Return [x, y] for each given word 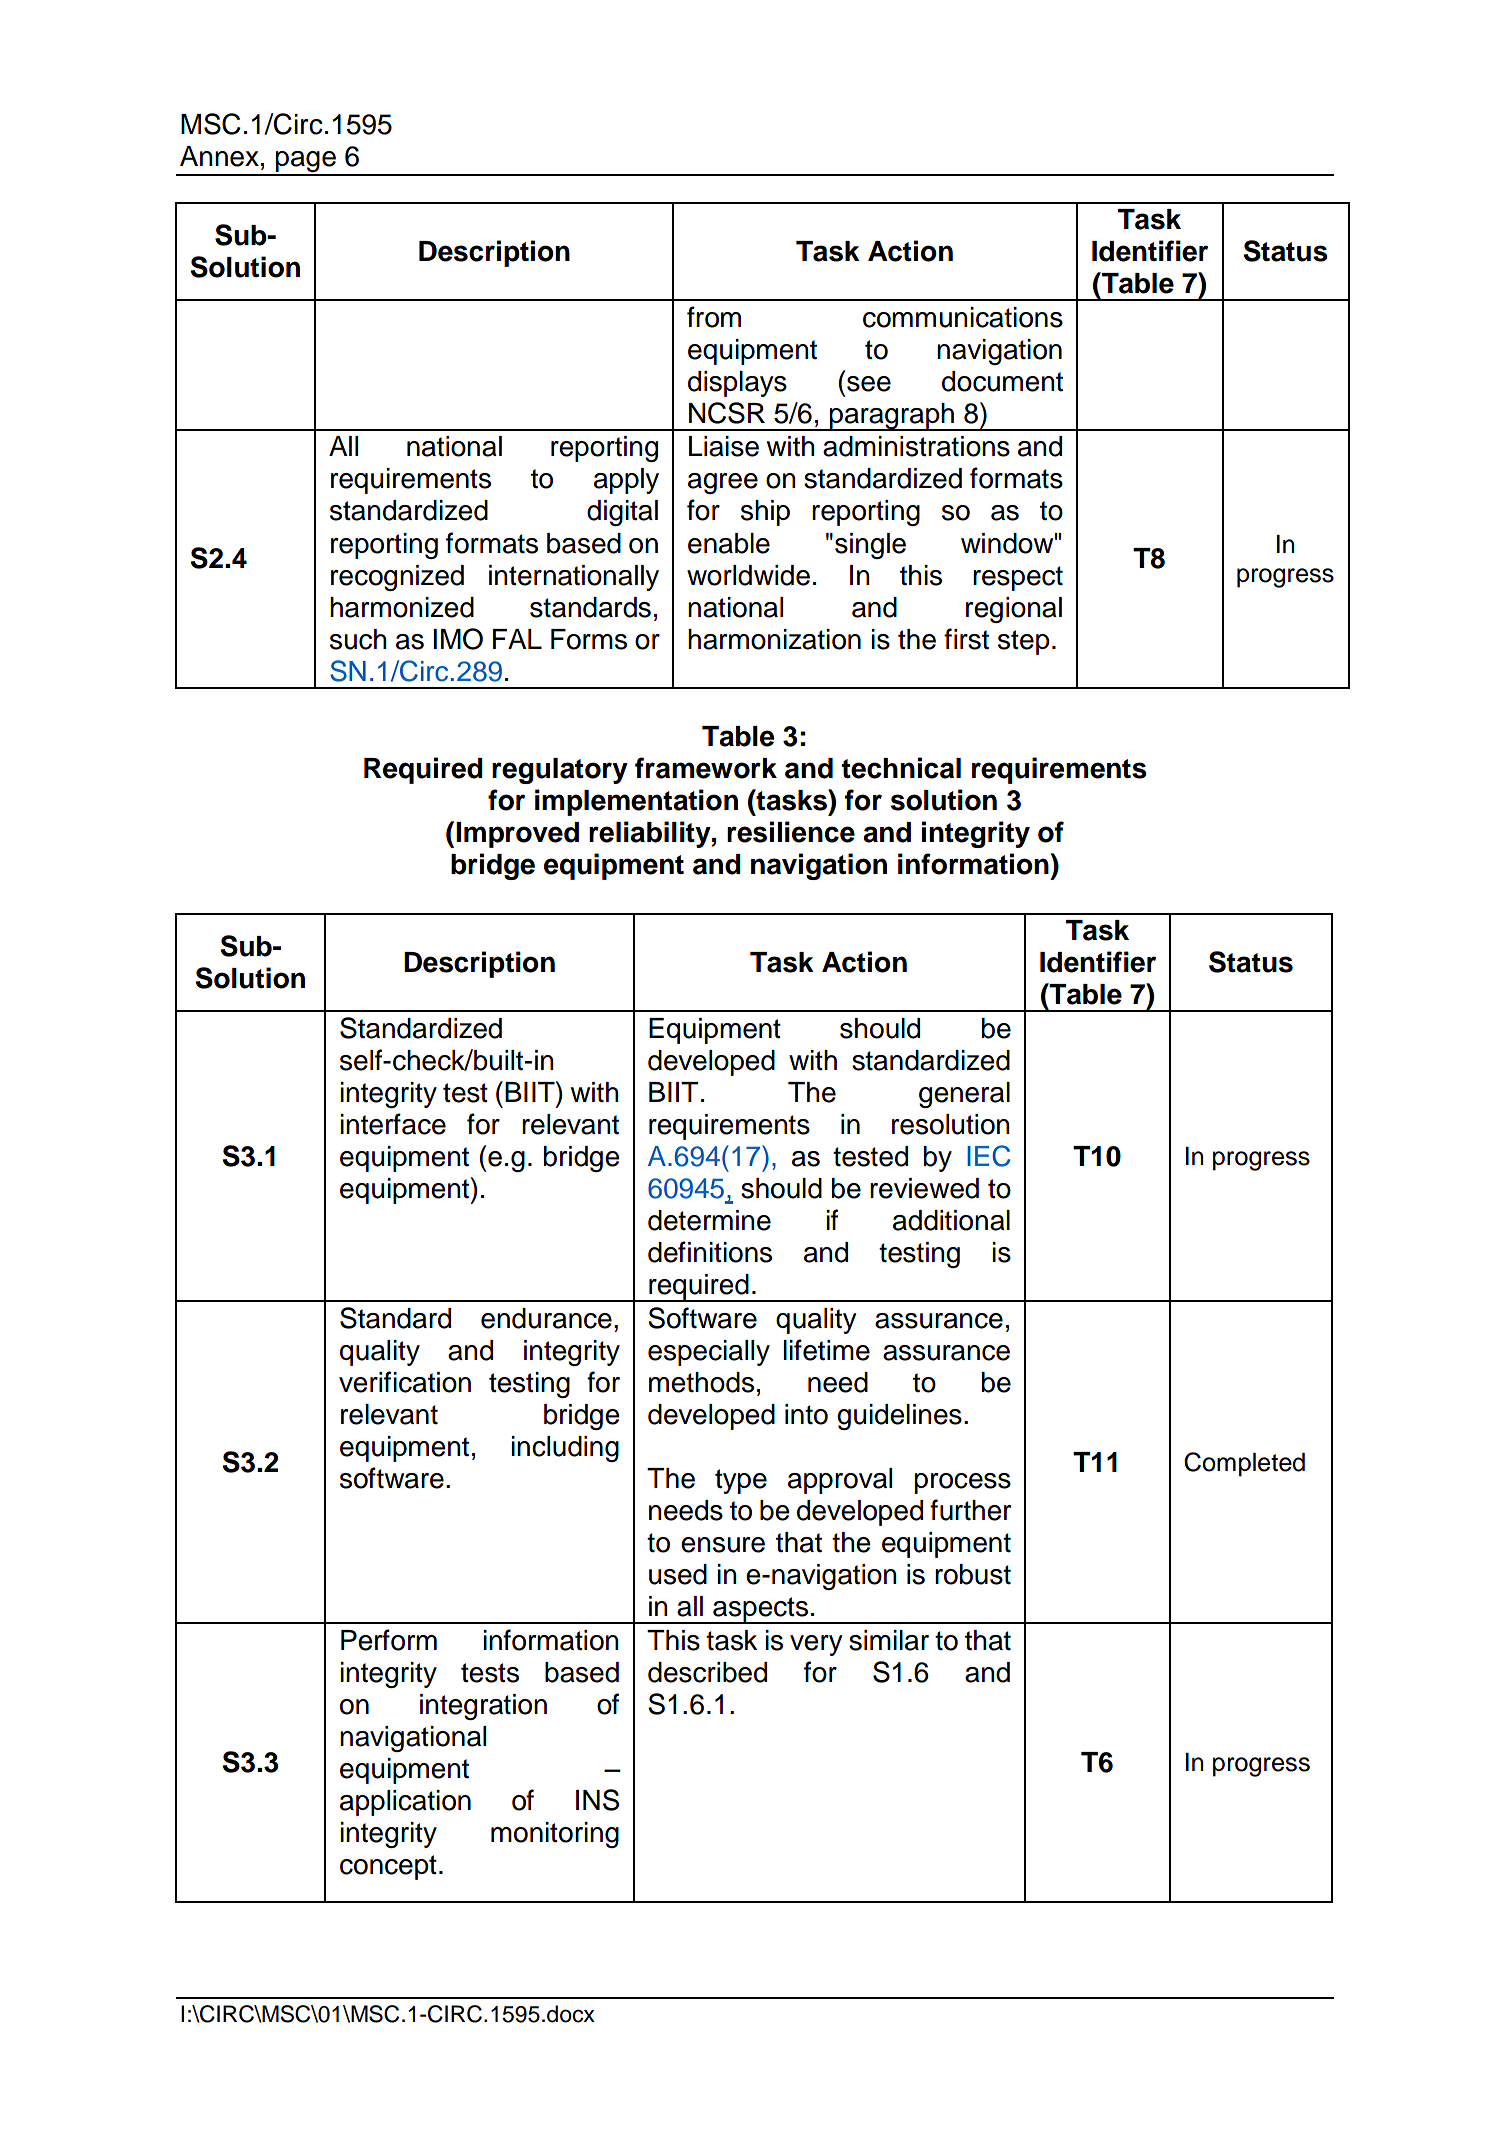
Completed [1244, 1464]
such [358, 639]
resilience [791, 832]
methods [701, 1382]
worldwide [748, 575]
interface [393, 1124]
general [964, 1095]
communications [963, 317]
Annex [219, 156]
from [714, 317]
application [405, 1803]
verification [405, 1382]
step [1024, 642]
